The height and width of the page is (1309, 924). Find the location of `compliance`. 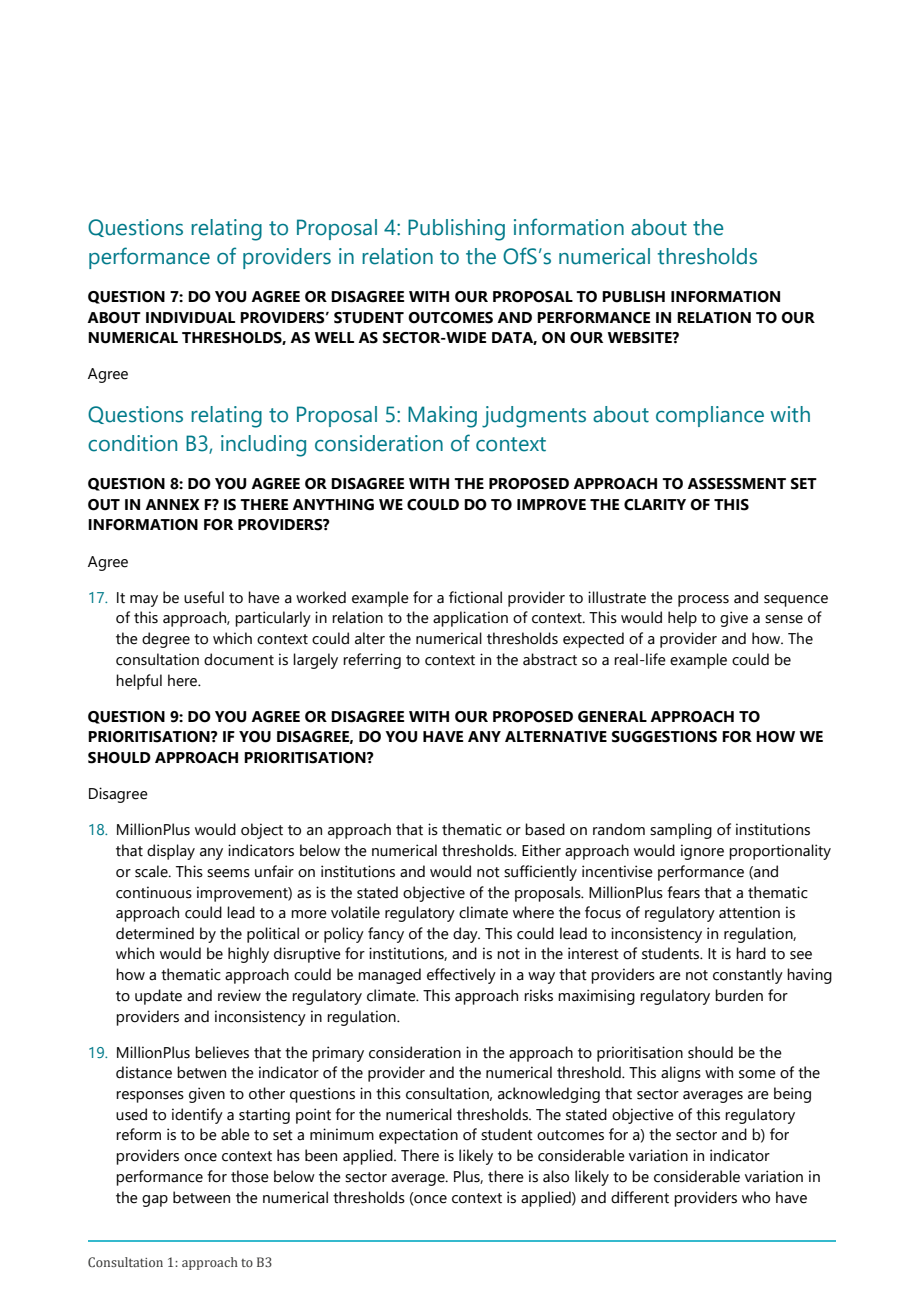

compliance is located at coordinates (710, 416).
